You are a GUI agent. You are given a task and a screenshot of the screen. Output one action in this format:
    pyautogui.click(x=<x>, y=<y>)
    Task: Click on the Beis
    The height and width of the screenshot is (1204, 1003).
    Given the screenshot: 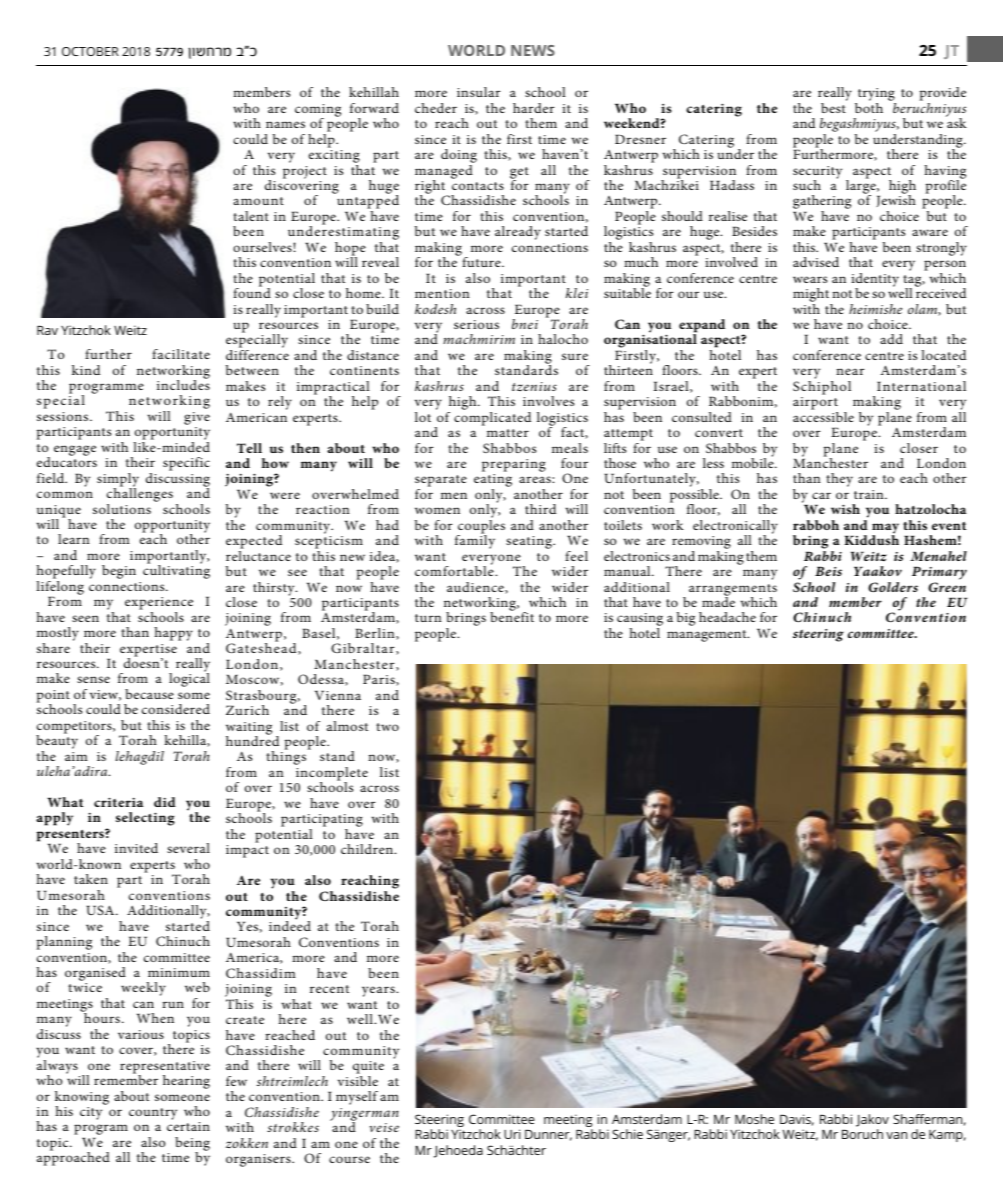 What is the action you would take?
    pyautogui.click(x=828, y=571)
